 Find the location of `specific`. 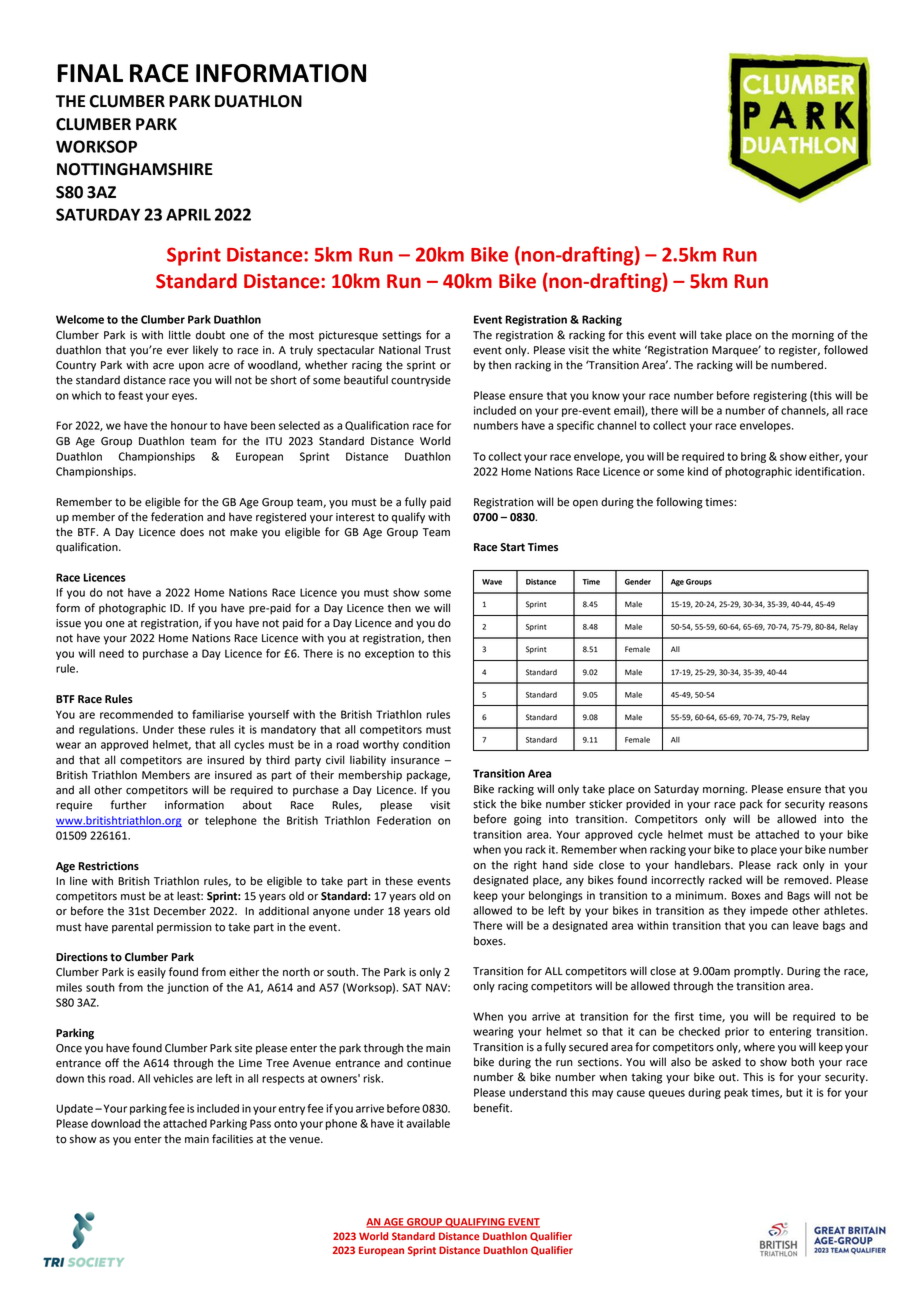

specific is located at coordinates (575, 426).
